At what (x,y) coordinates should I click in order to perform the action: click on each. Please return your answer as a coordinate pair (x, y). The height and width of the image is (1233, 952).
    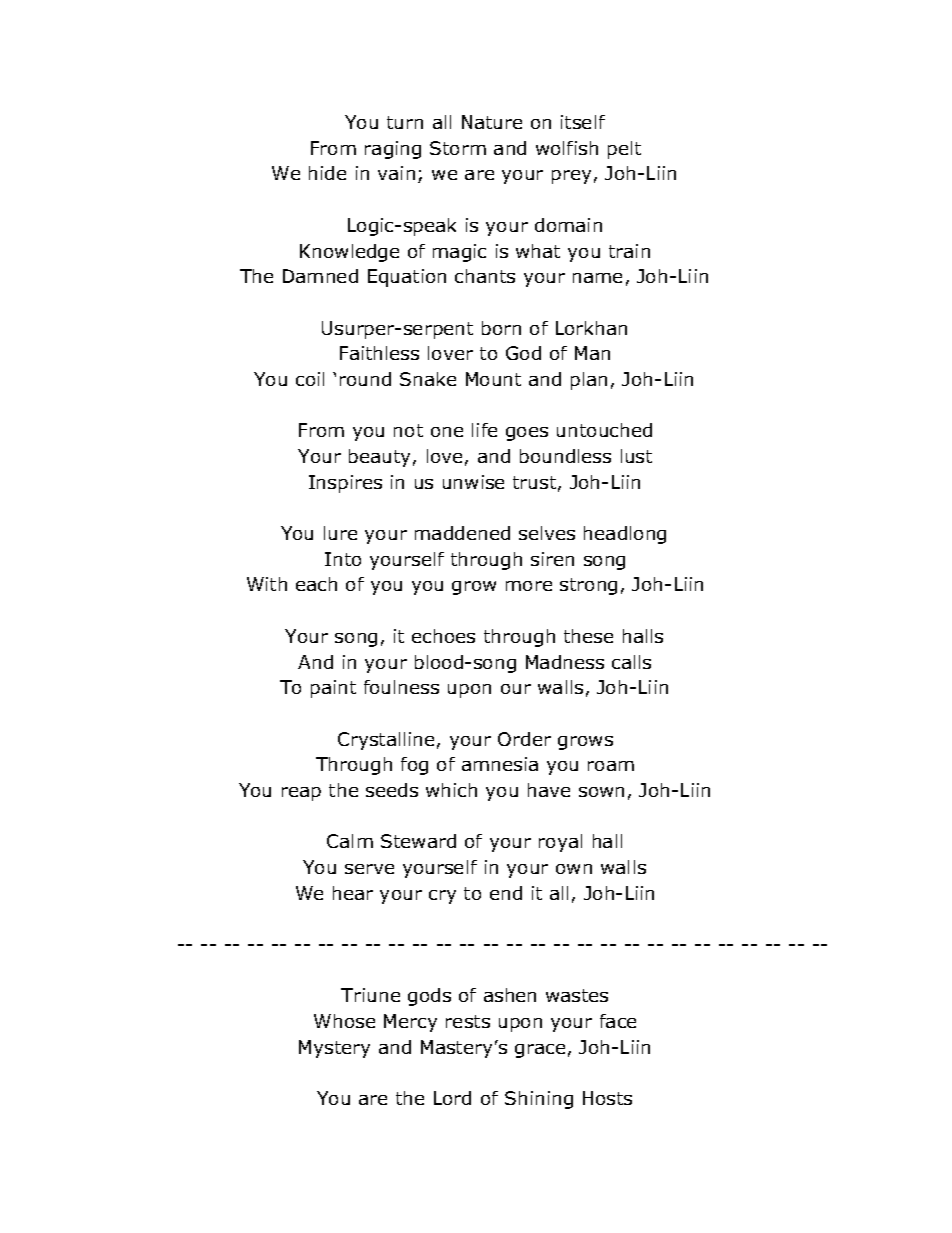
    Looking at the image, I should click on (316, 584).
